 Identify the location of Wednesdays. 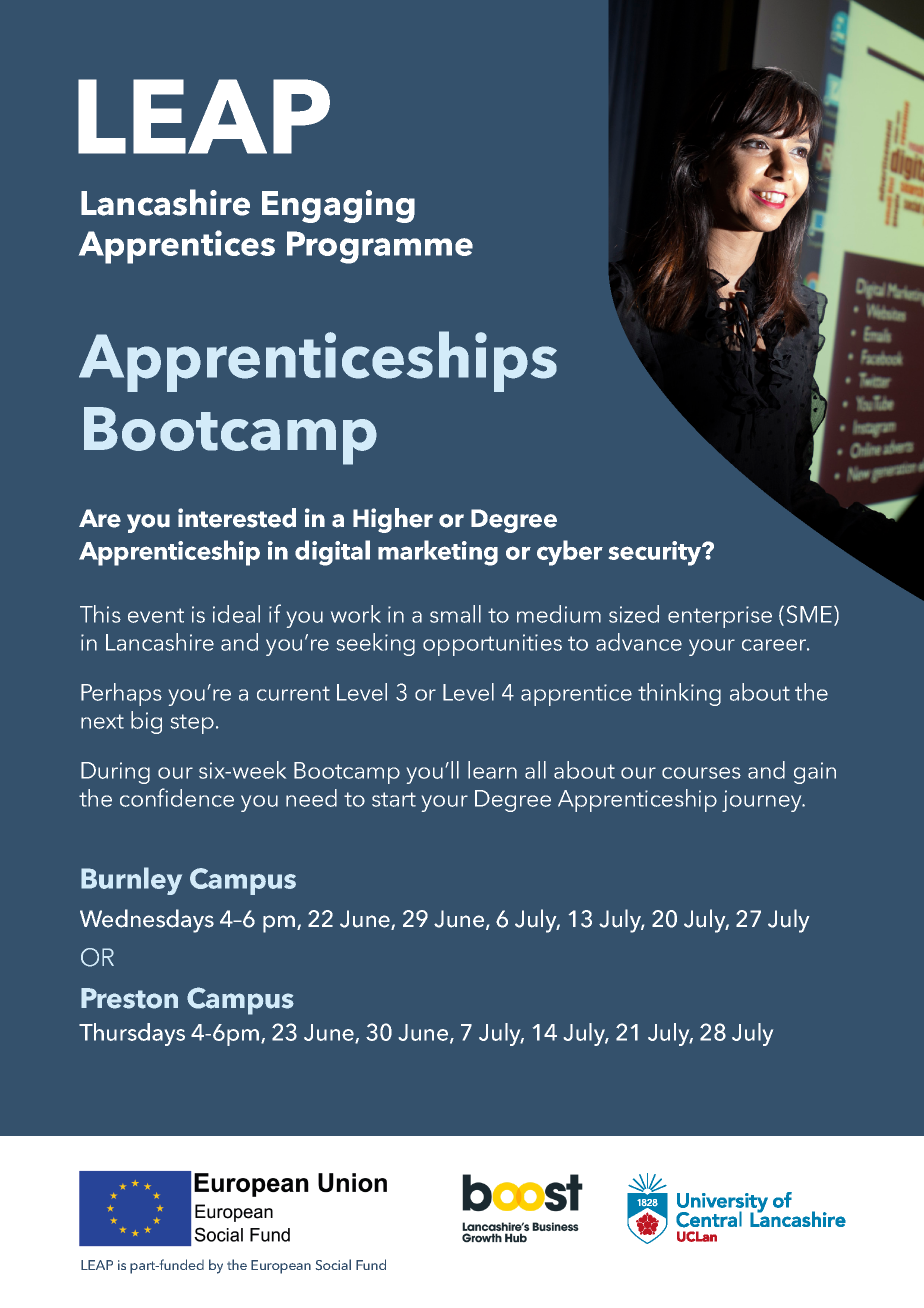
(147, 921).
